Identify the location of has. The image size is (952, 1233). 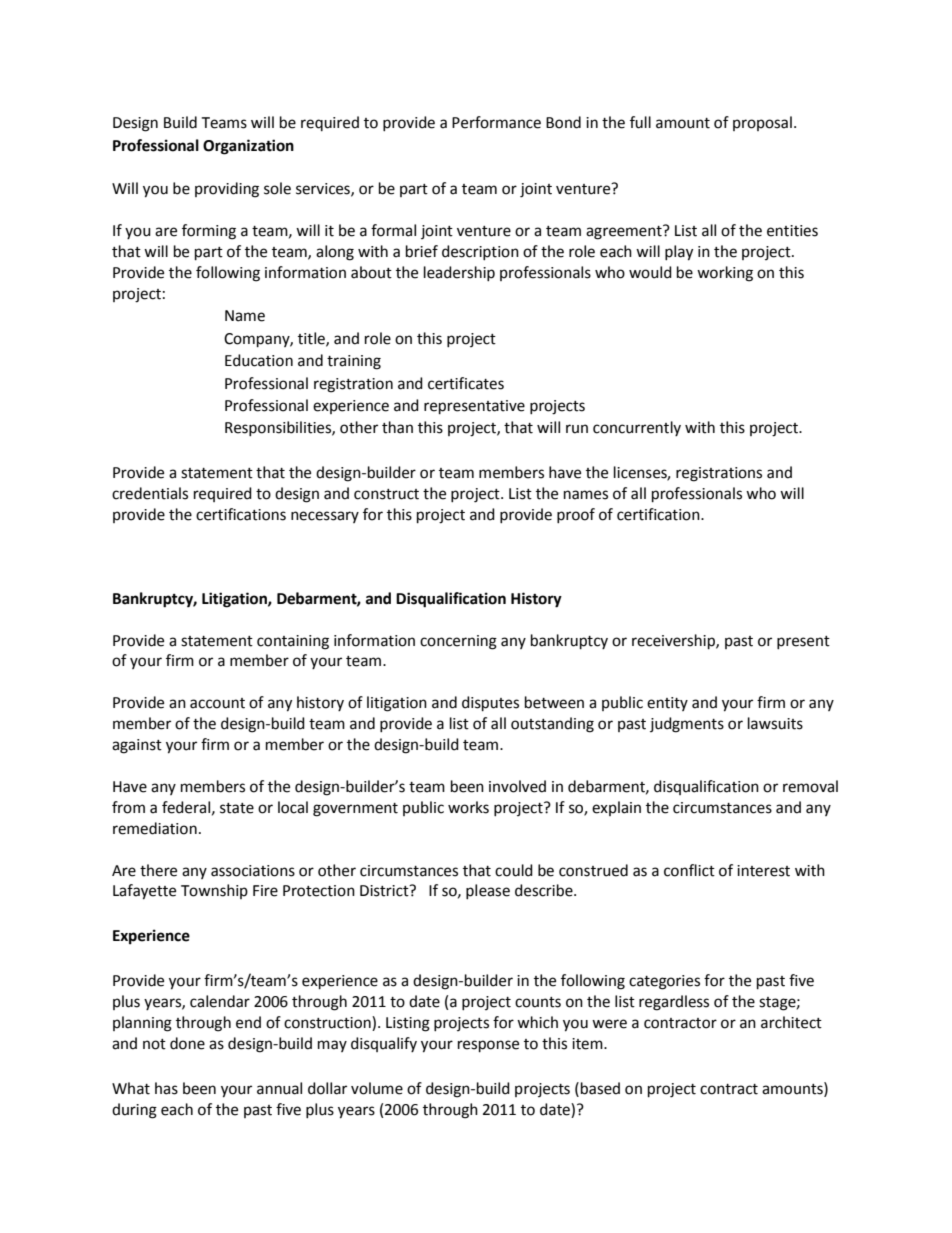
(166, 1088).
